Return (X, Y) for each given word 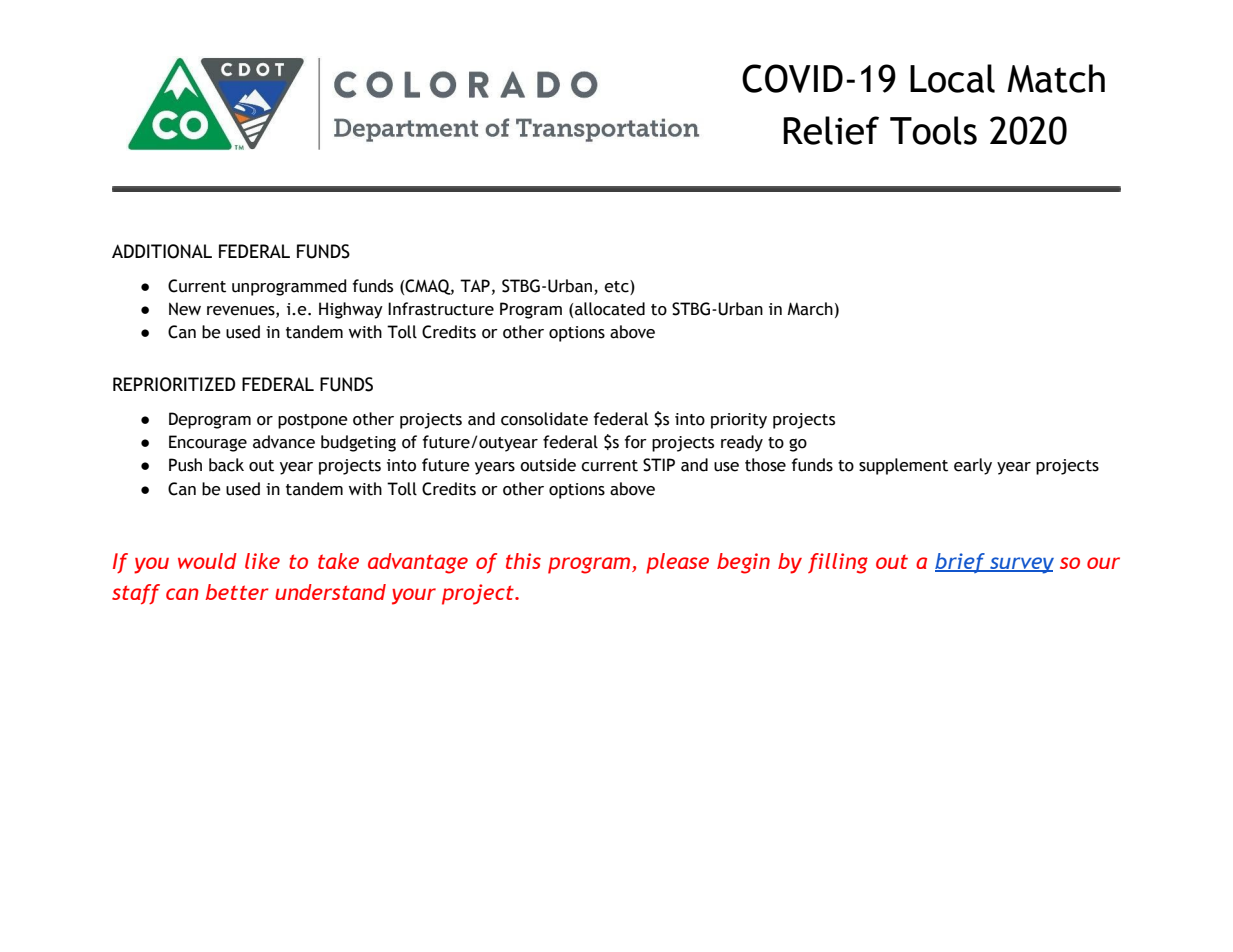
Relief (831, 130)
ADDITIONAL (162, 251)
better (237, 592)
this (523, 561)
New (185, 309)
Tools (933, 130)
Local (952, 78)
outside (548, 465)
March (810, 309)
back (226, 465)
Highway (351, 310)
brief (961, 563)
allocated (610, 309)
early (973, 466)
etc (617, 286)
